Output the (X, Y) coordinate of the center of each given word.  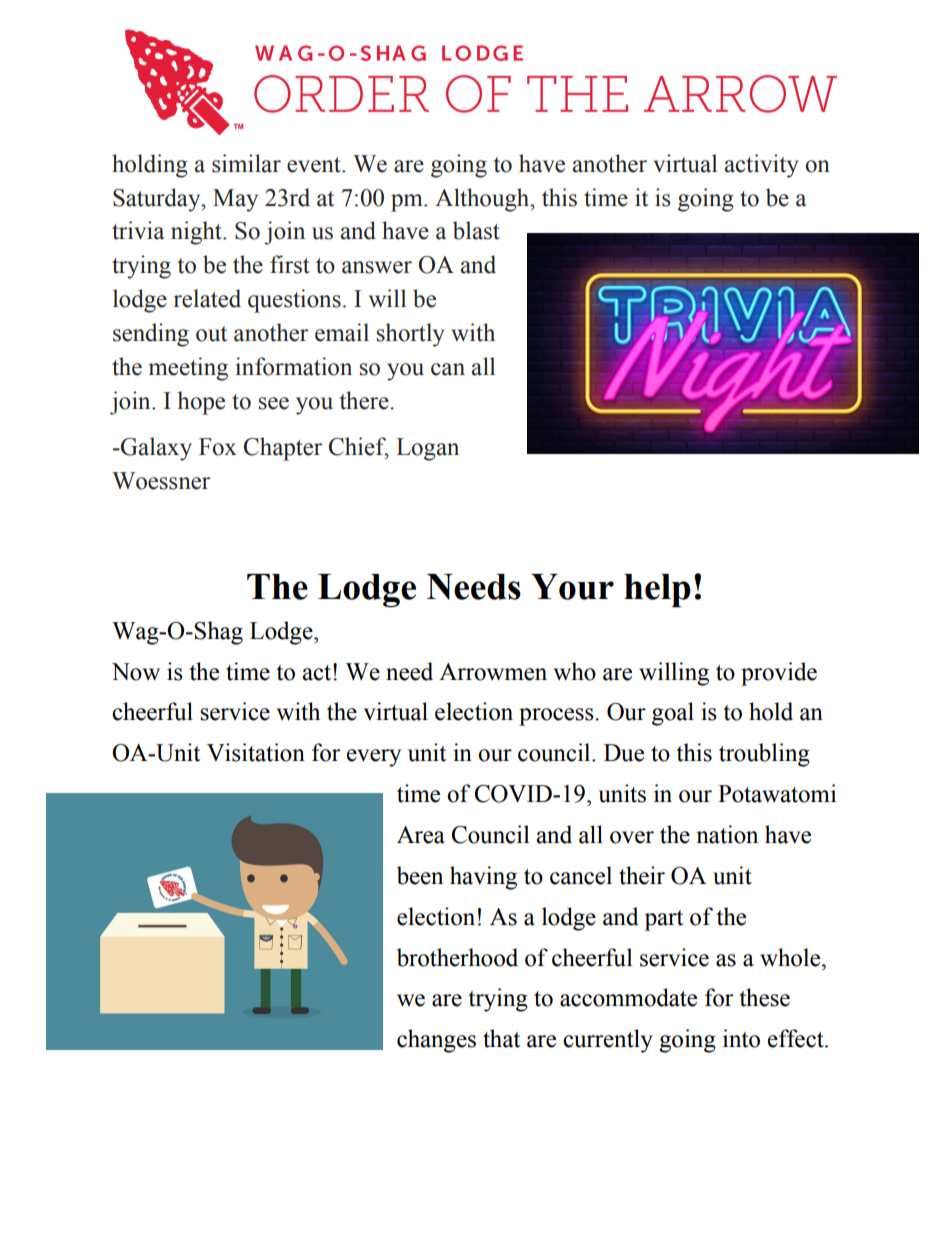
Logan (427, 449)
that (501, 1038)
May (235, 200)
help (657, 591)
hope (201, 403)
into (741, 1038)
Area (421, 835)
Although (483, 200)
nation (727, 834)
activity (761, 166)
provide (779, 674)
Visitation (256, 752)
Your (572, 587)
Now (136, 672)
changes (436, 1041)
